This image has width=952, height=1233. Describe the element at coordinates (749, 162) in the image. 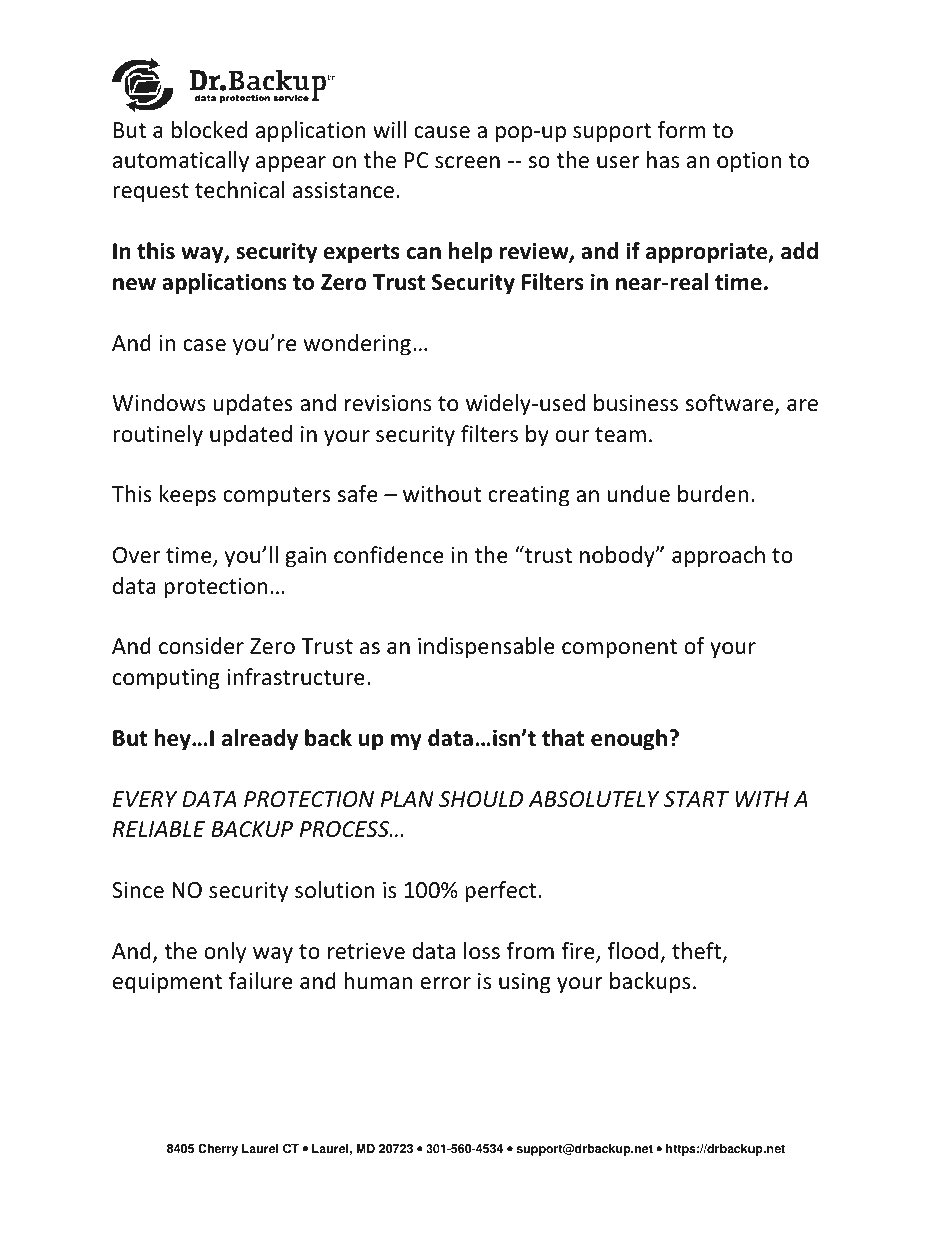

I see `option` at that location.
